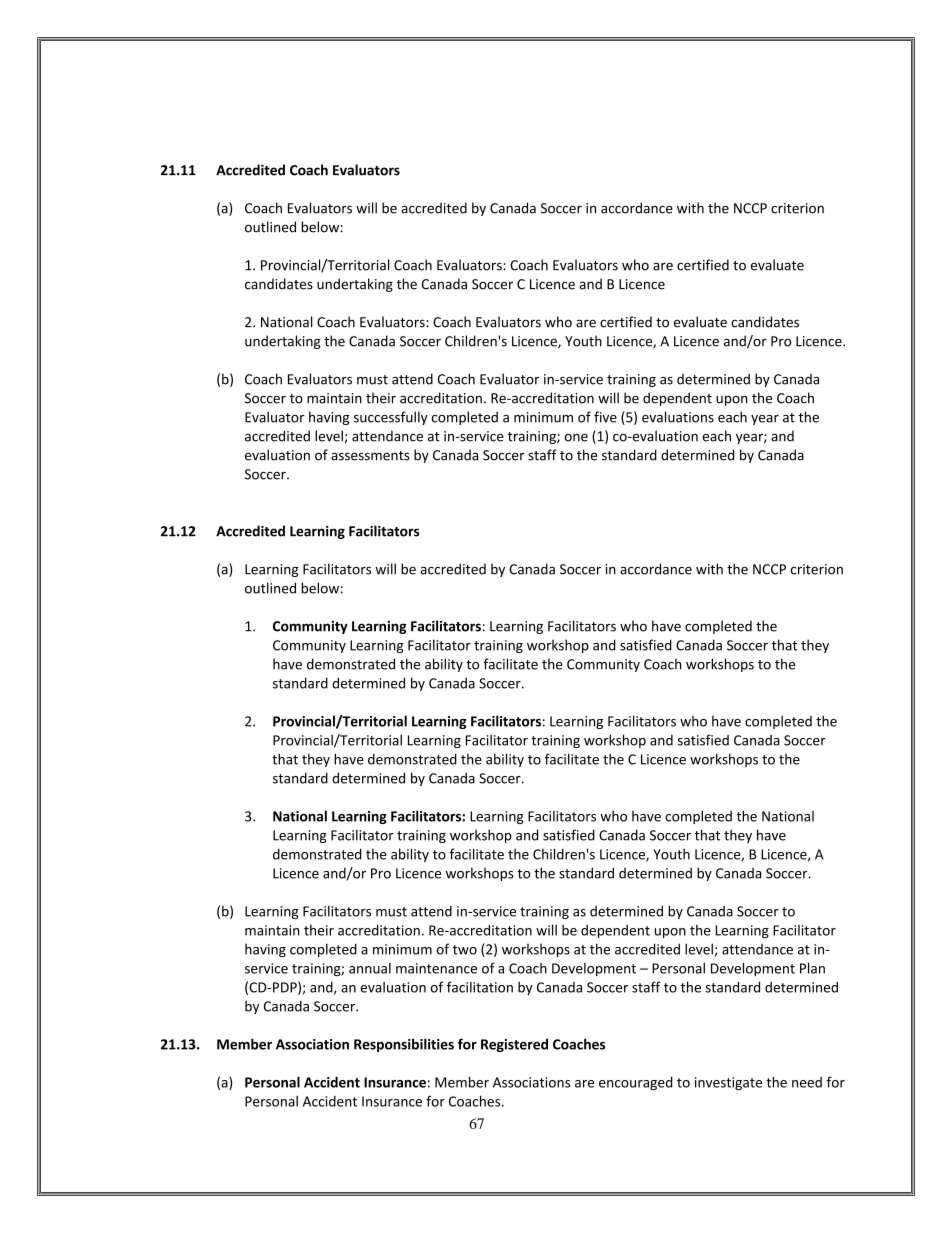 This document has width=952, height=1233. Describe the element at coordinates (465, 950) in the document. I see `two` at that location.
